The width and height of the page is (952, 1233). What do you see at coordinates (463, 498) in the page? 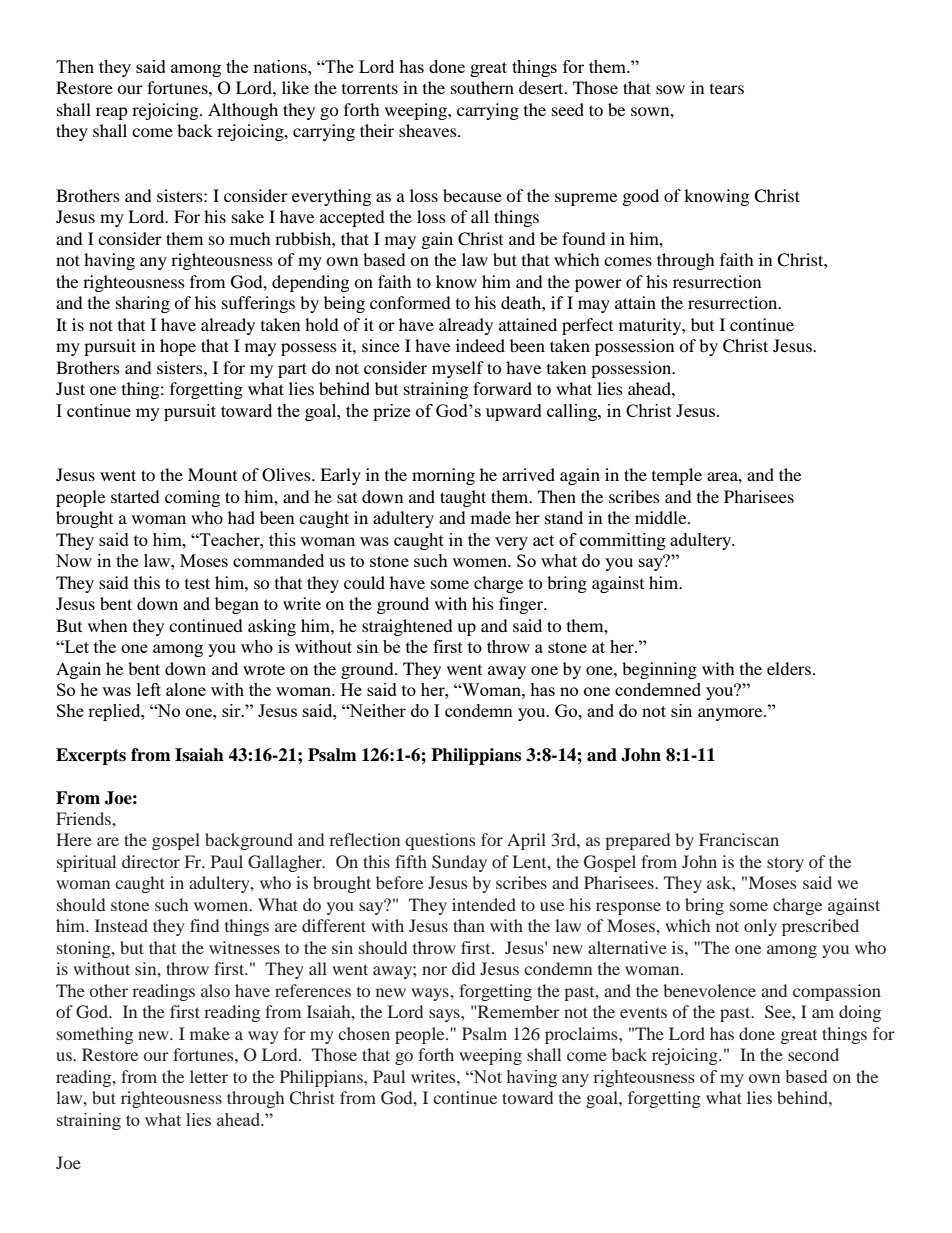
I see `taught` at bounding box center [463, 498].
